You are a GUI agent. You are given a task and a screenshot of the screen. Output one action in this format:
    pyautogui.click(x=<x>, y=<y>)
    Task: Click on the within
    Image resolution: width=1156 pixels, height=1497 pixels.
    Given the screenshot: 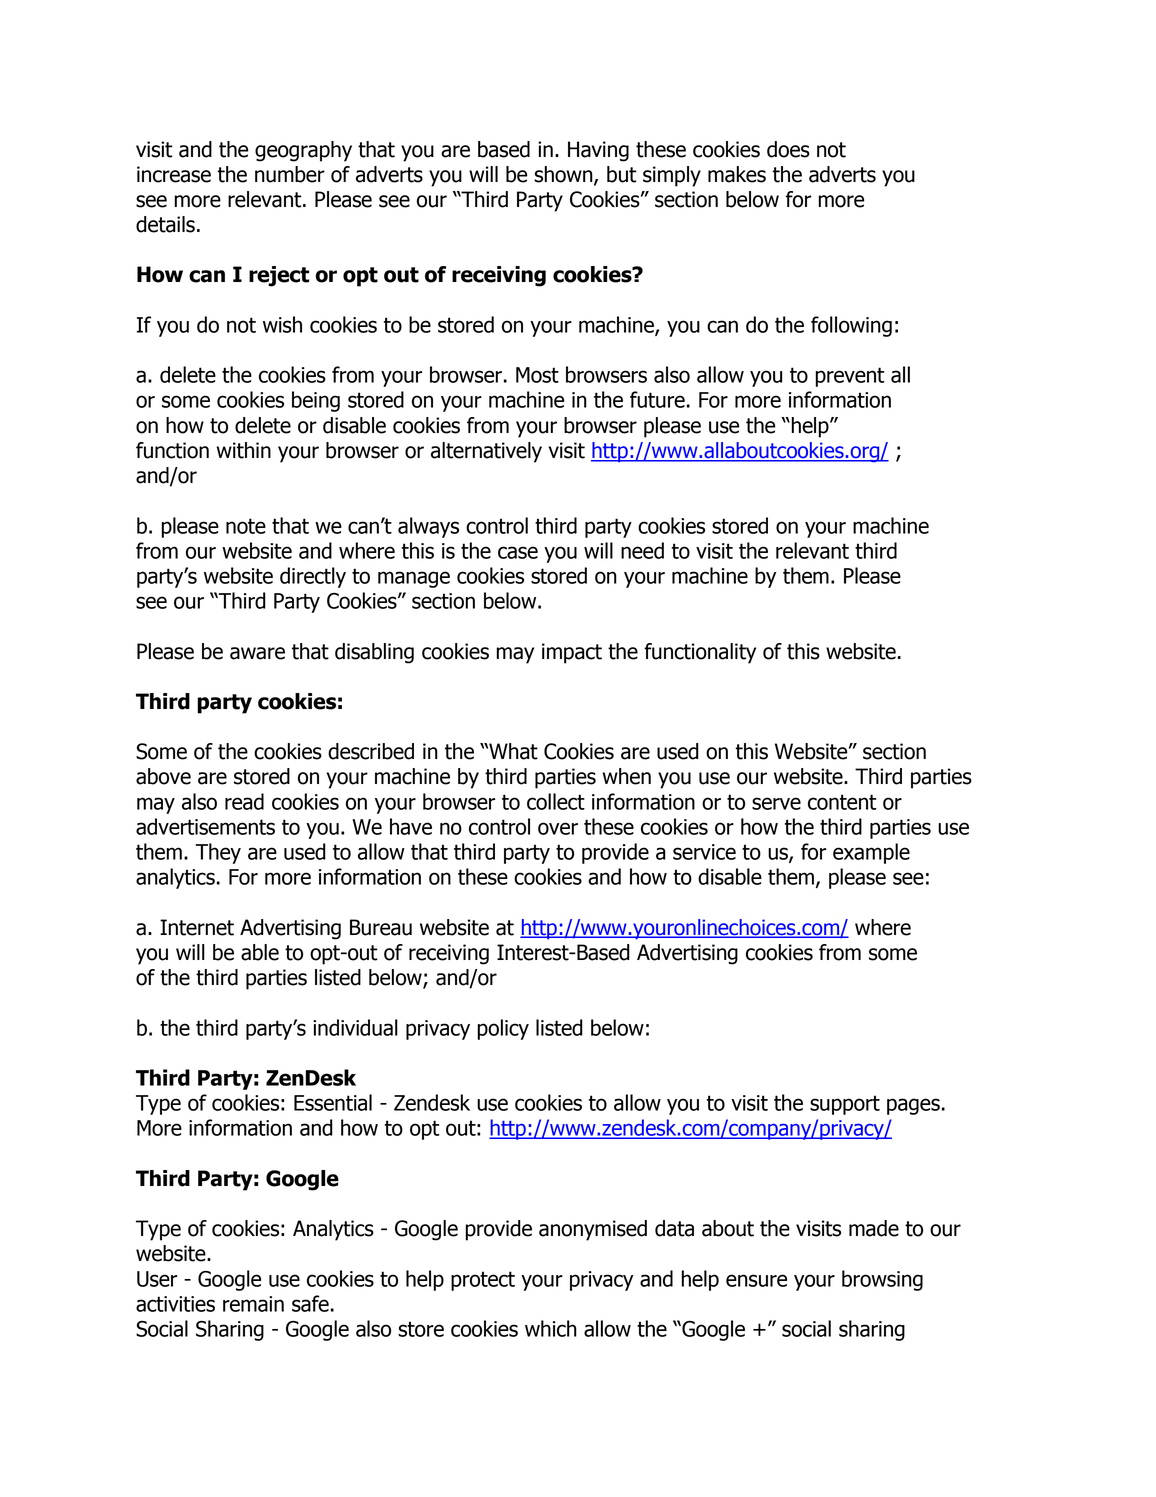 What is the action you would take?
    pyautogui.click(x=243, y=450)
